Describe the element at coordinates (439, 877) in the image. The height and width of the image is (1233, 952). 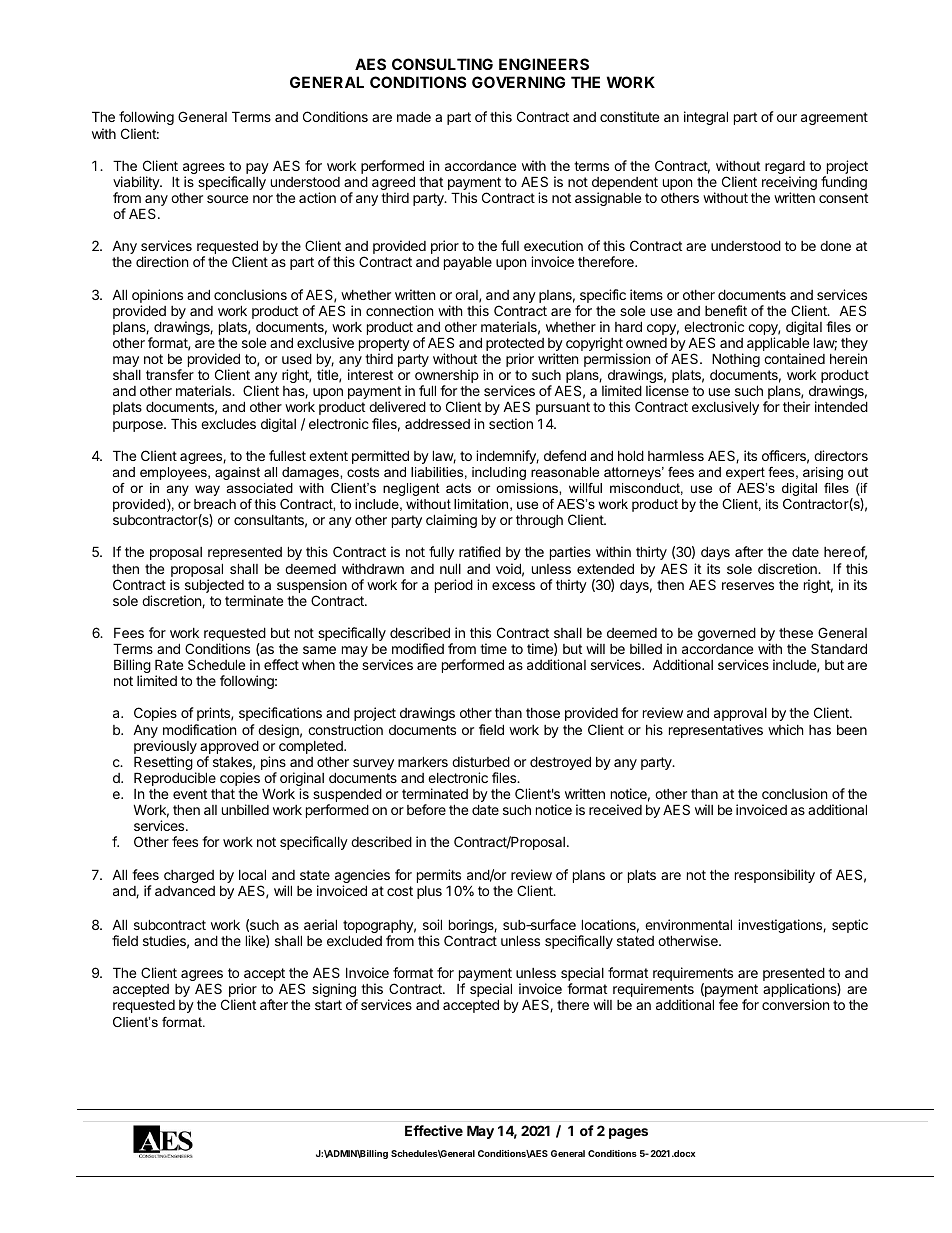
I see `permits` at that location.
